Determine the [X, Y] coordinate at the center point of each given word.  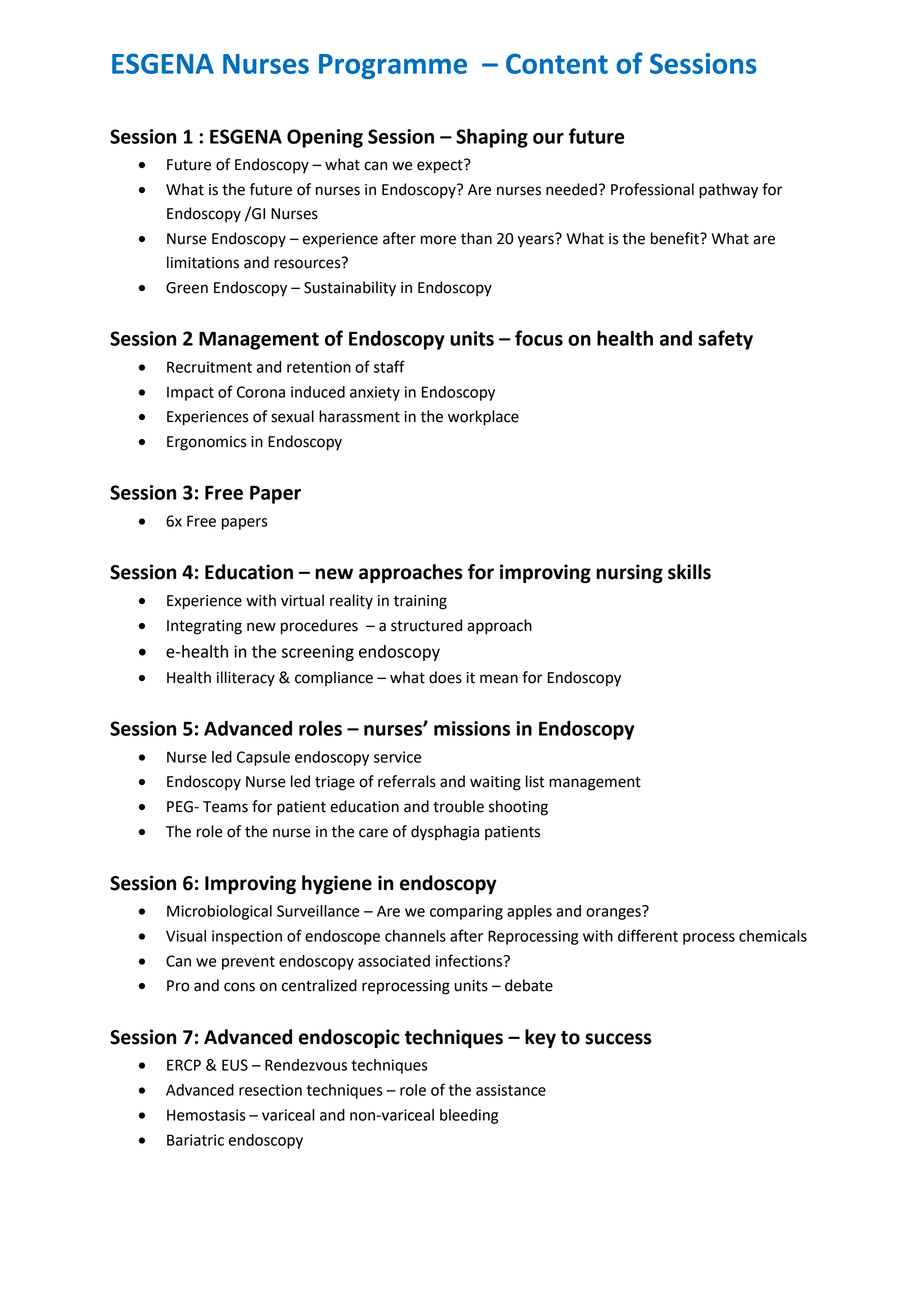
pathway [728, 191]
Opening [325, 138]
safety [725, 340]
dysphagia [445, 833]
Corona [261, 392]
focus [539, 338]
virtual [302, 600]
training [420, 602]
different [648, 935]
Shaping [492, 138]
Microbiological [219, 912]
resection [270, 1090]
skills [689, 572]
